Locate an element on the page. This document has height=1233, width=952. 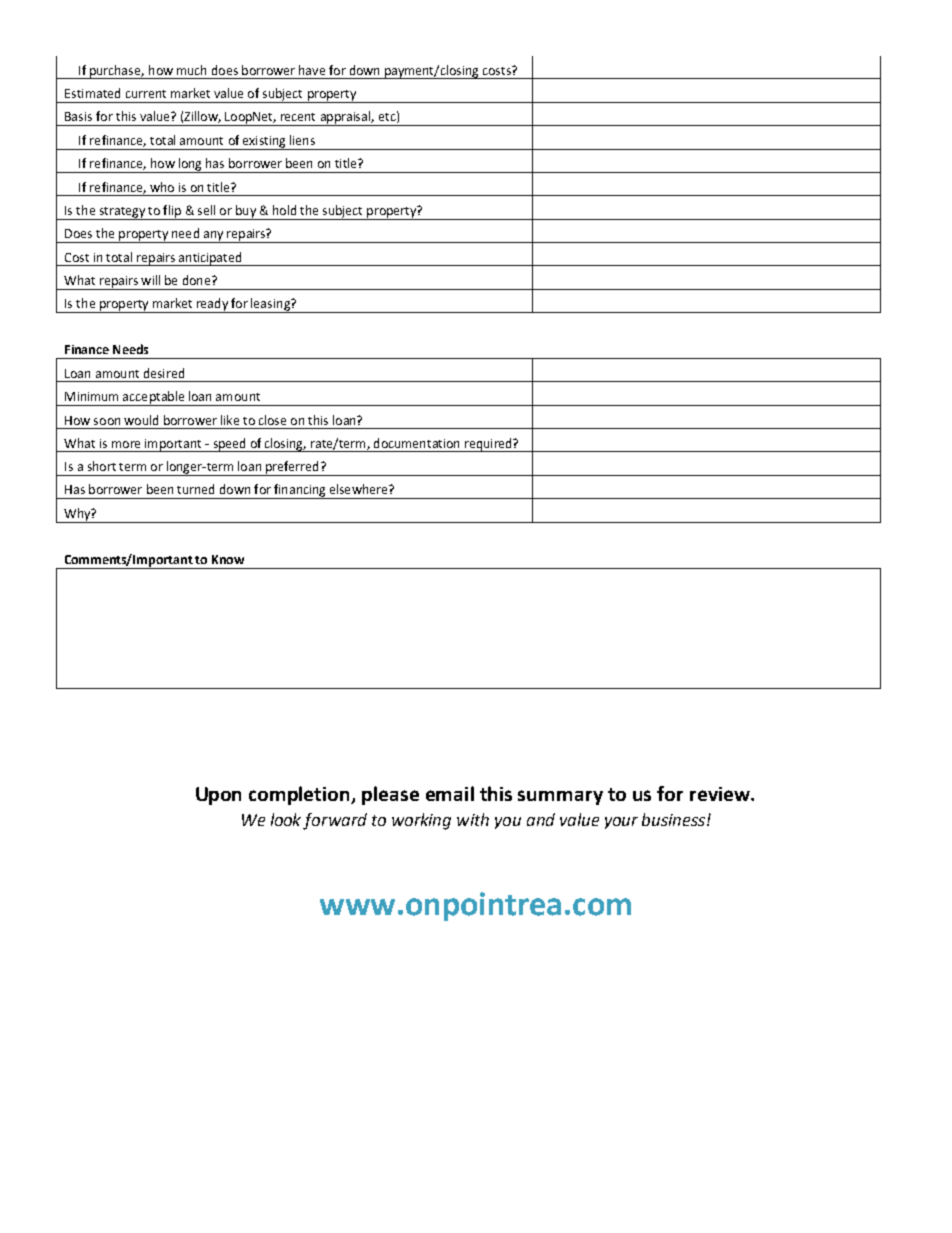
financing is located at coordinates (300, 491).
